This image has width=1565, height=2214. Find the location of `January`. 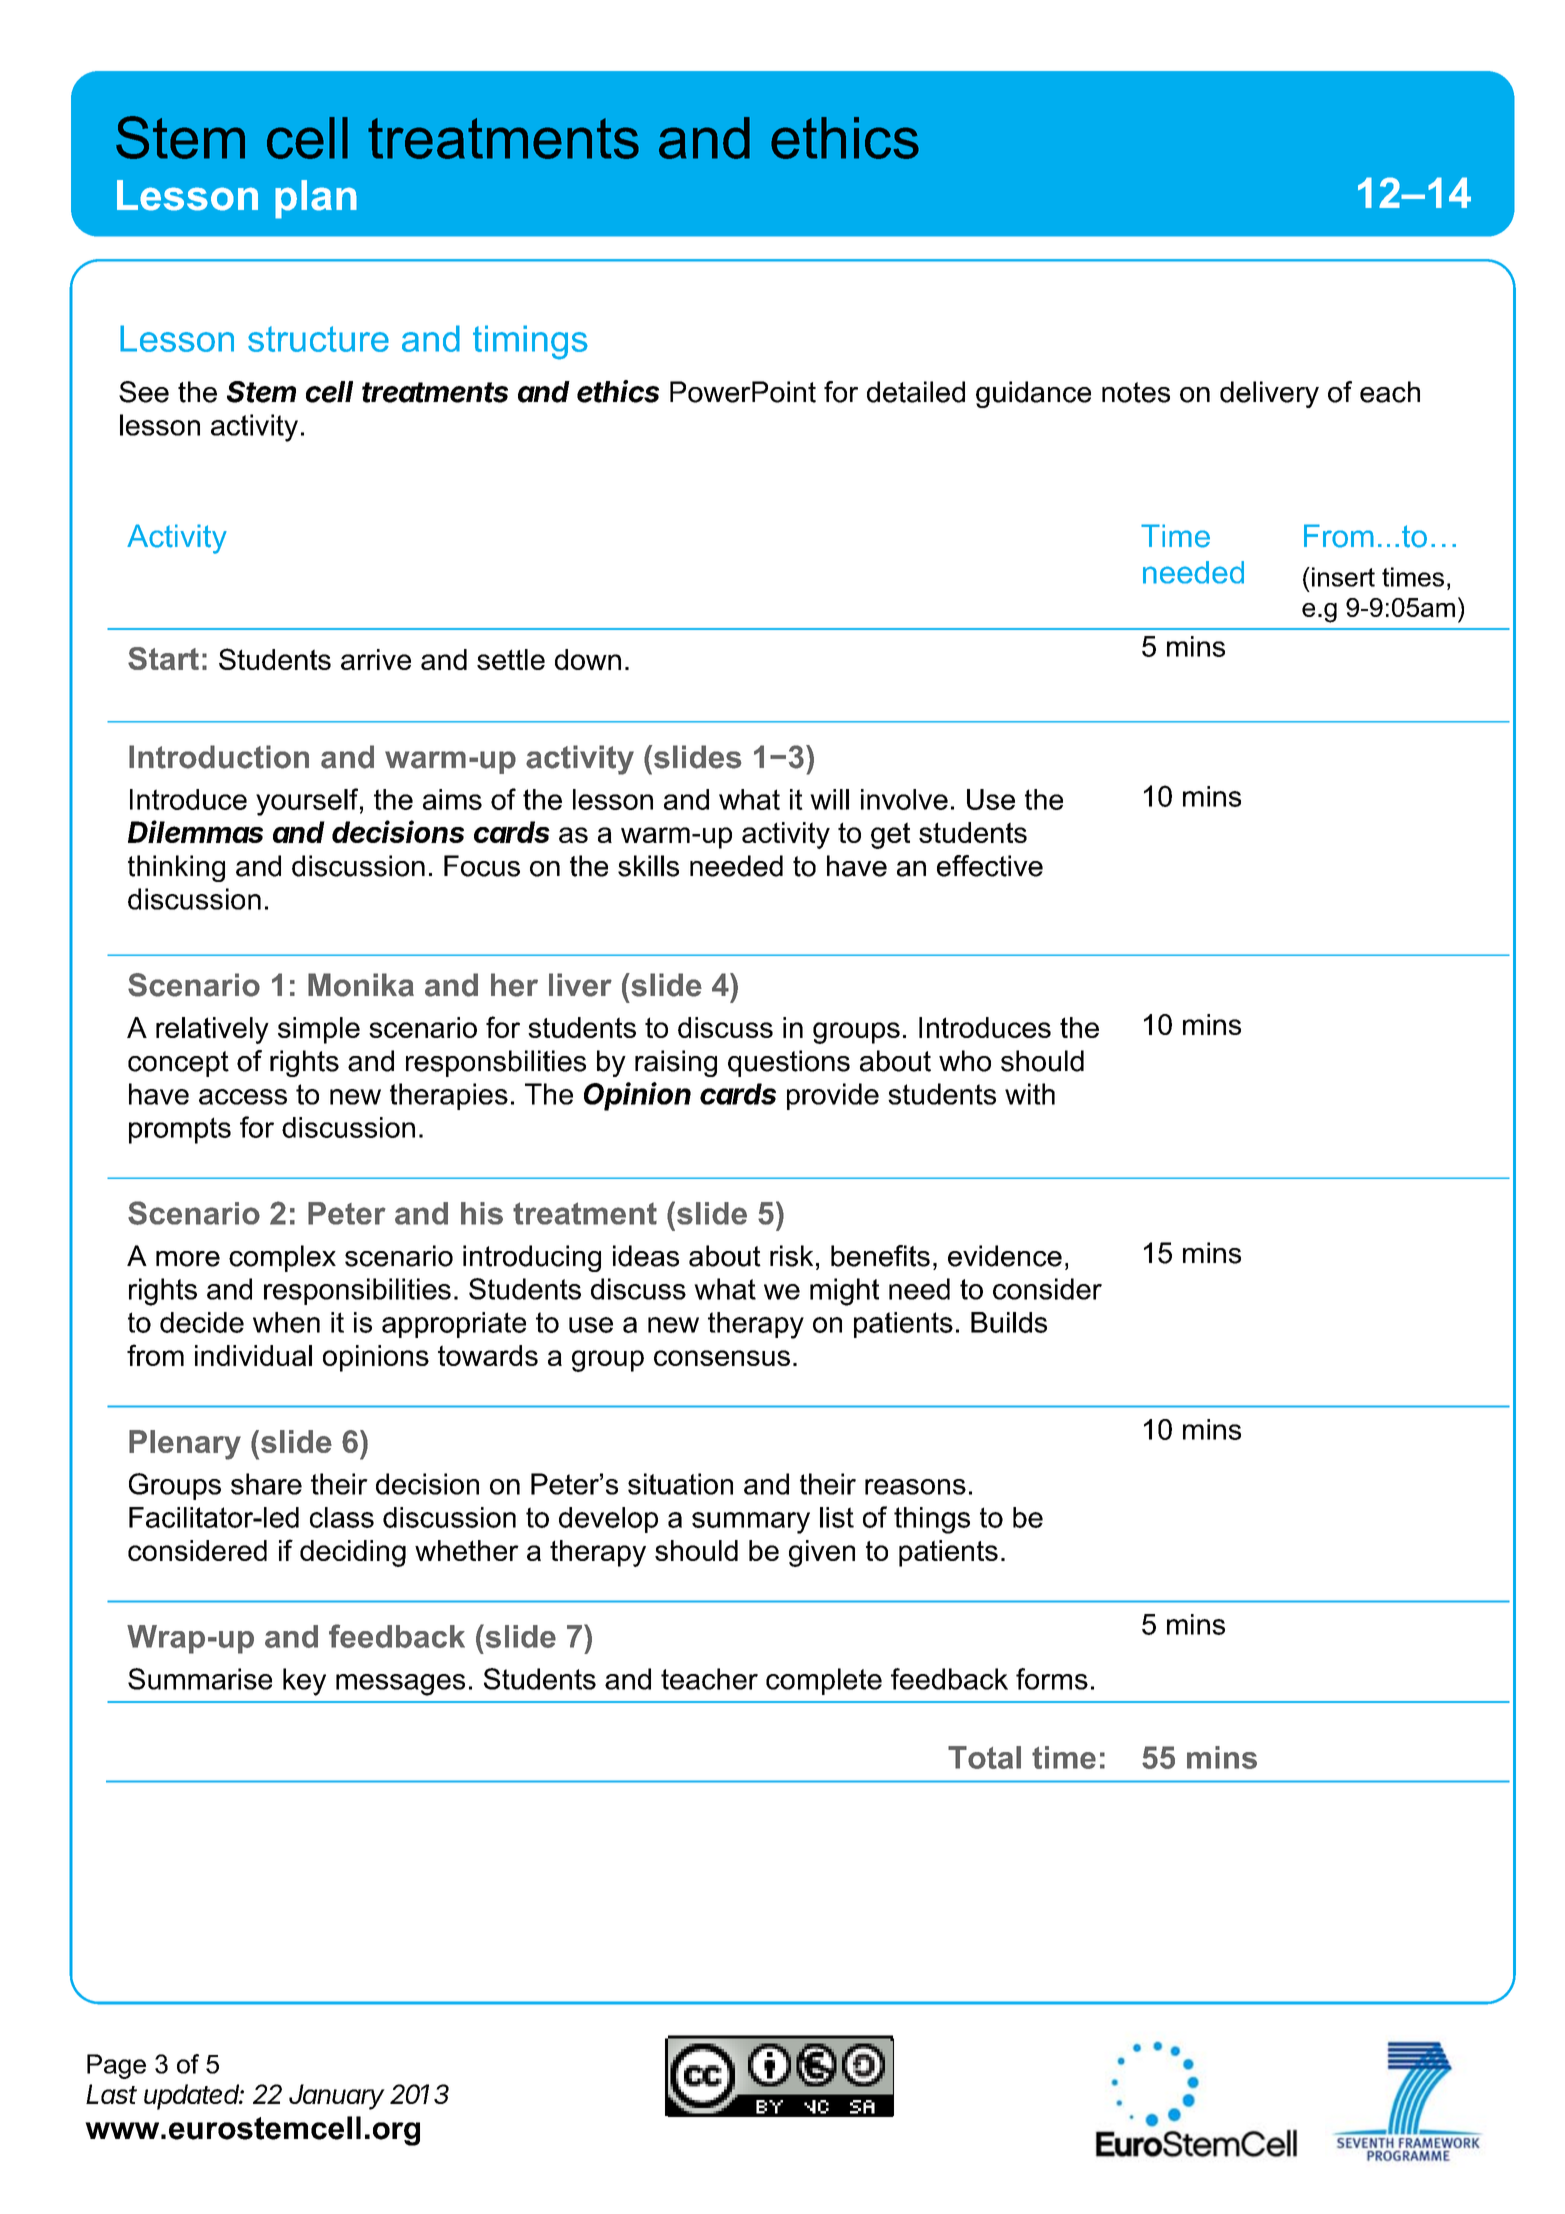

January is located at coordinates (337, 2097).
